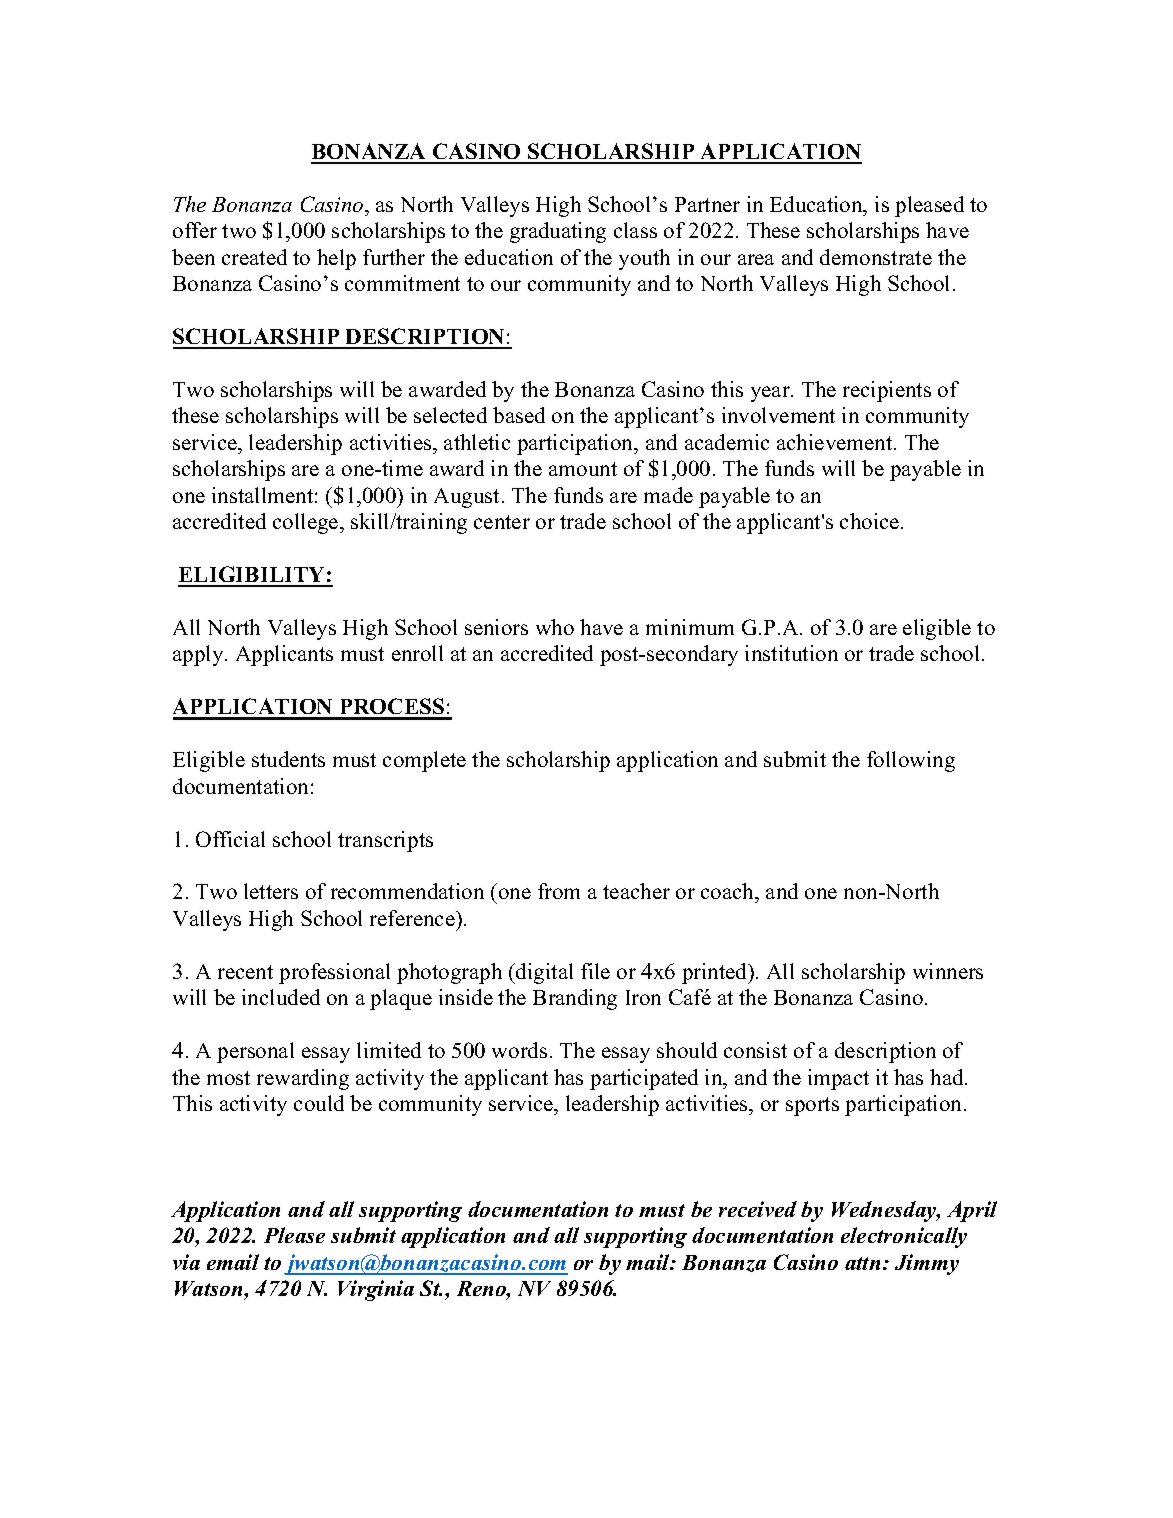 This screenshot has height=1518, width=1173. I want to click on following, so click(911, 761).
